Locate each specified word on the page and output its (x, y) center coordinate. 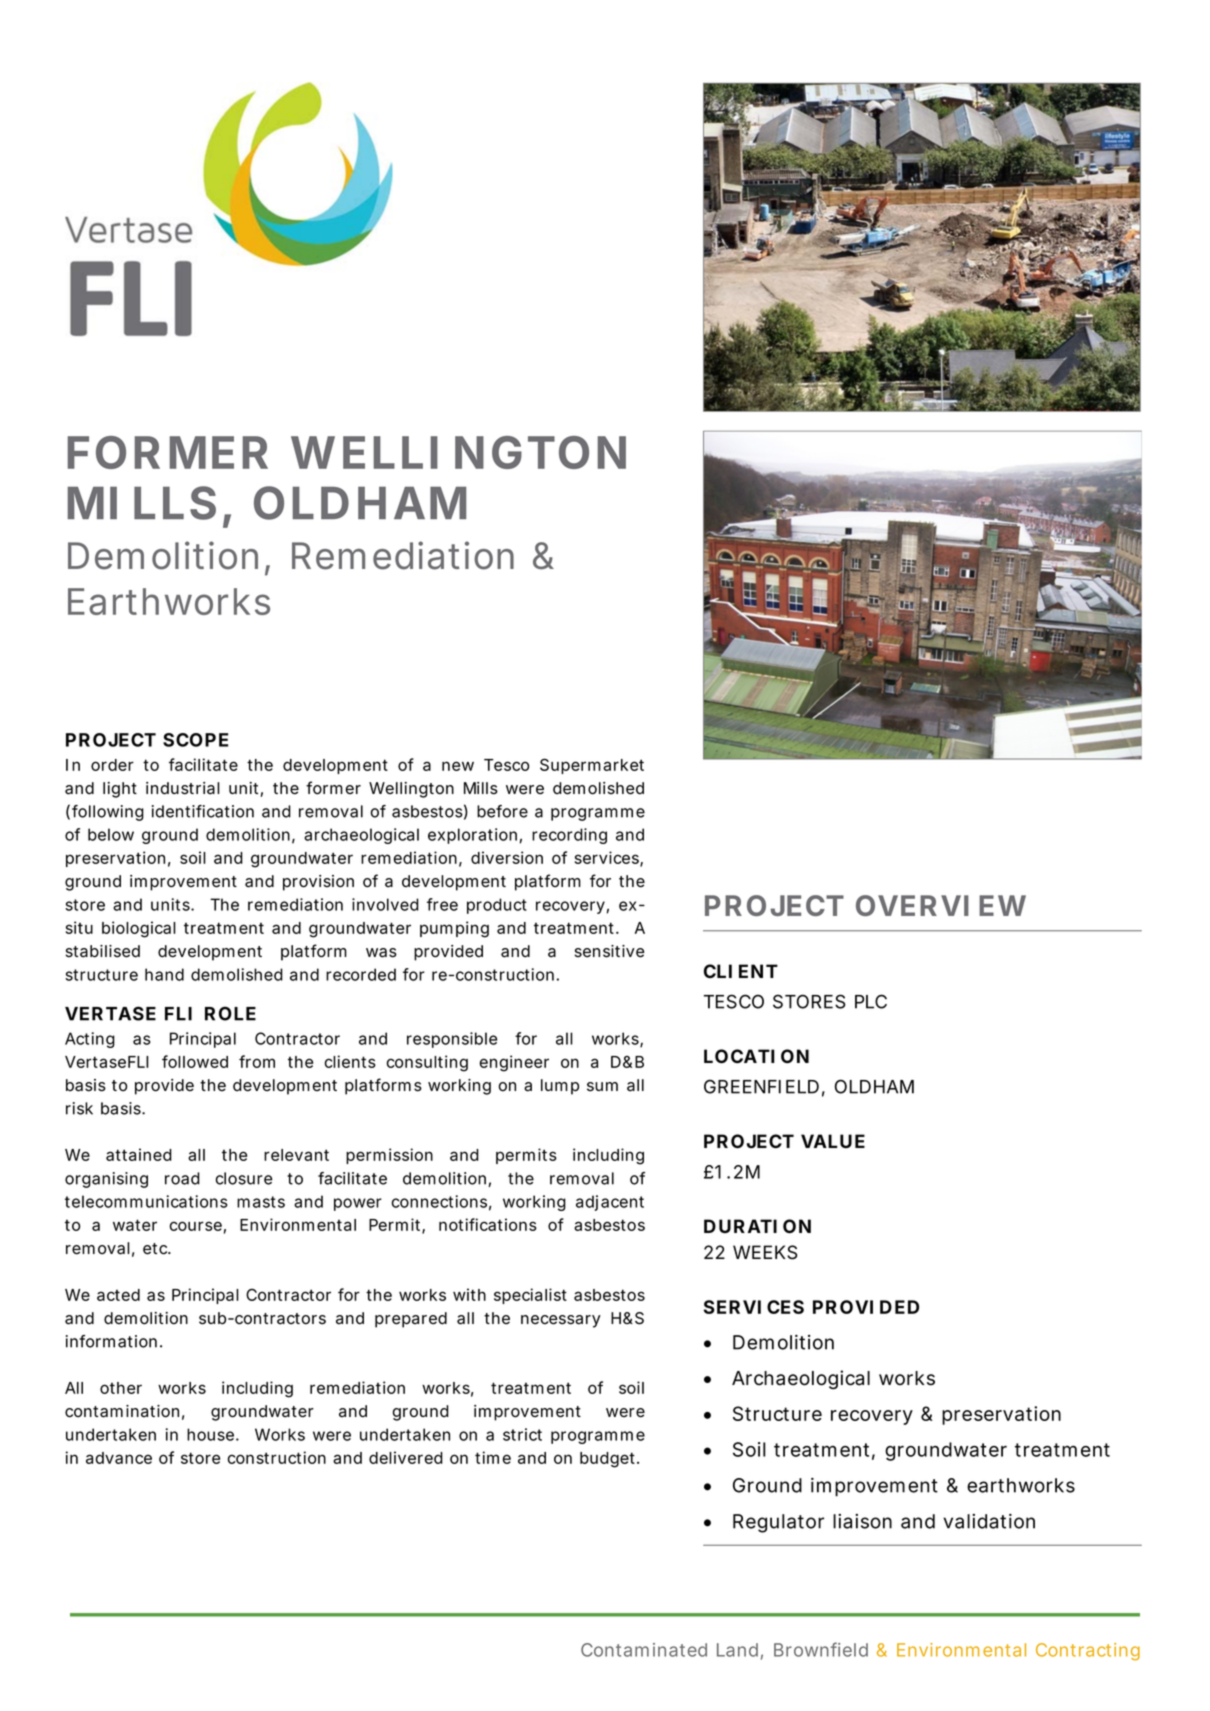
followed (195, 1061)
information (111, 1341)
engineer (514, 1063)
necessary (561, 1321)
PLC (871, 1001)
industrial (183, 788)
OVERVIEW (941, 905)
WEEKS (765, 1252)
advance (119, 1458)
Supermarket (592, 766)
